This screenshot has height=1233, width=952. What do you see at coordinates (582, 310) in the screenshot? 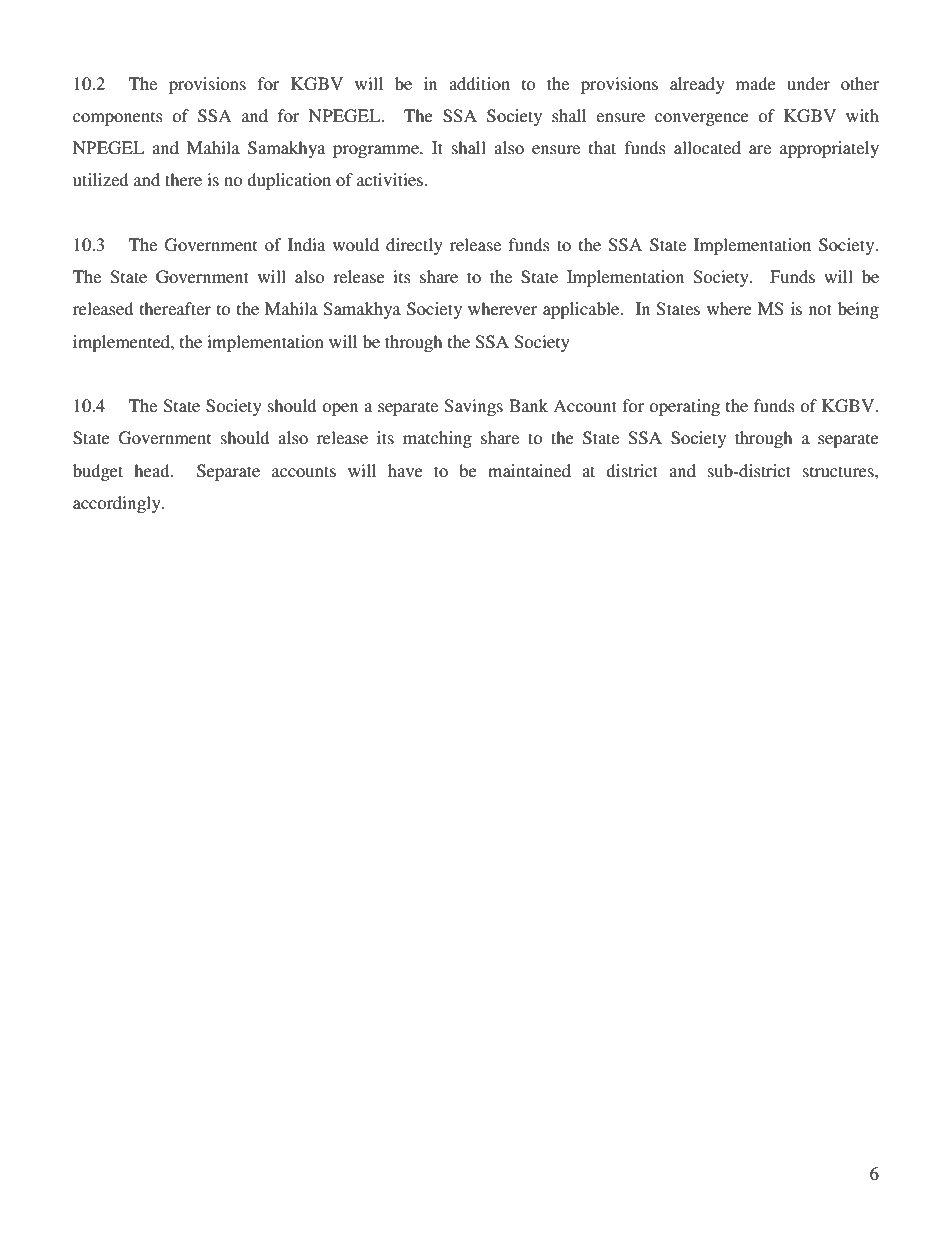
I see `applicable` at bounding box center [582, 310].
